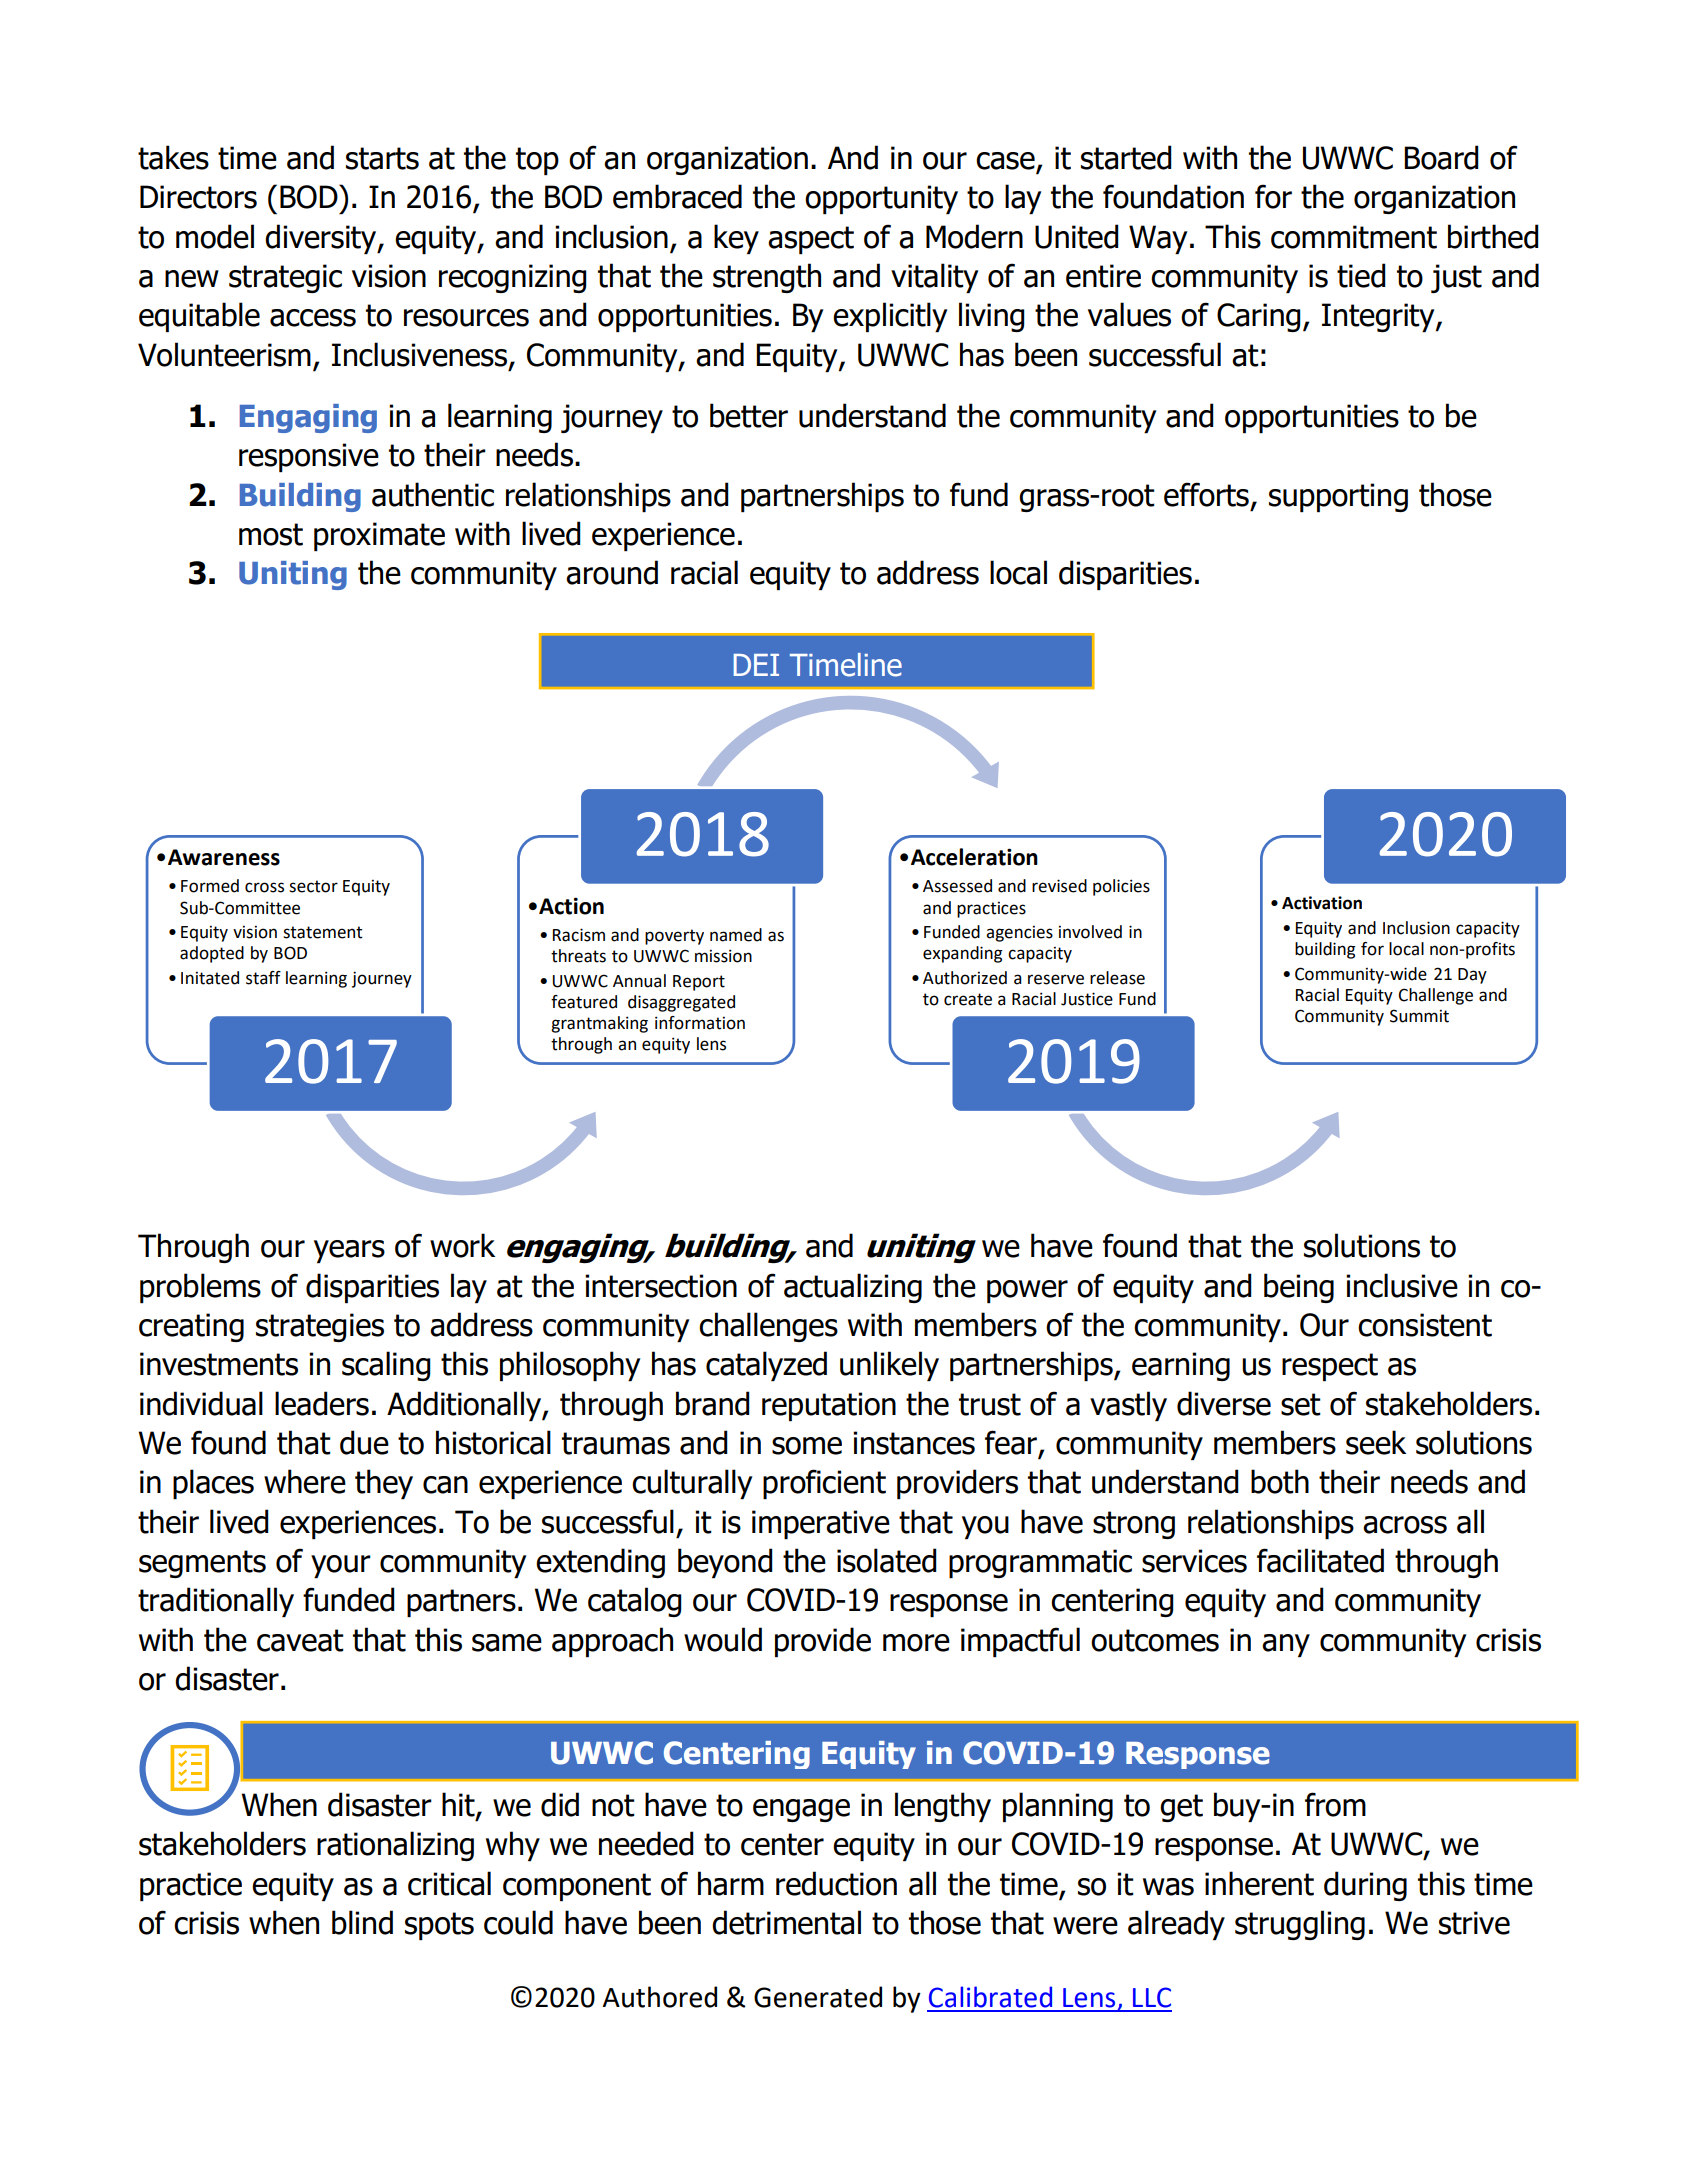 The image size is (1681, 2175). Describe the element at coordinates (1338, 497) in the document. I see `supporting` at that location.
